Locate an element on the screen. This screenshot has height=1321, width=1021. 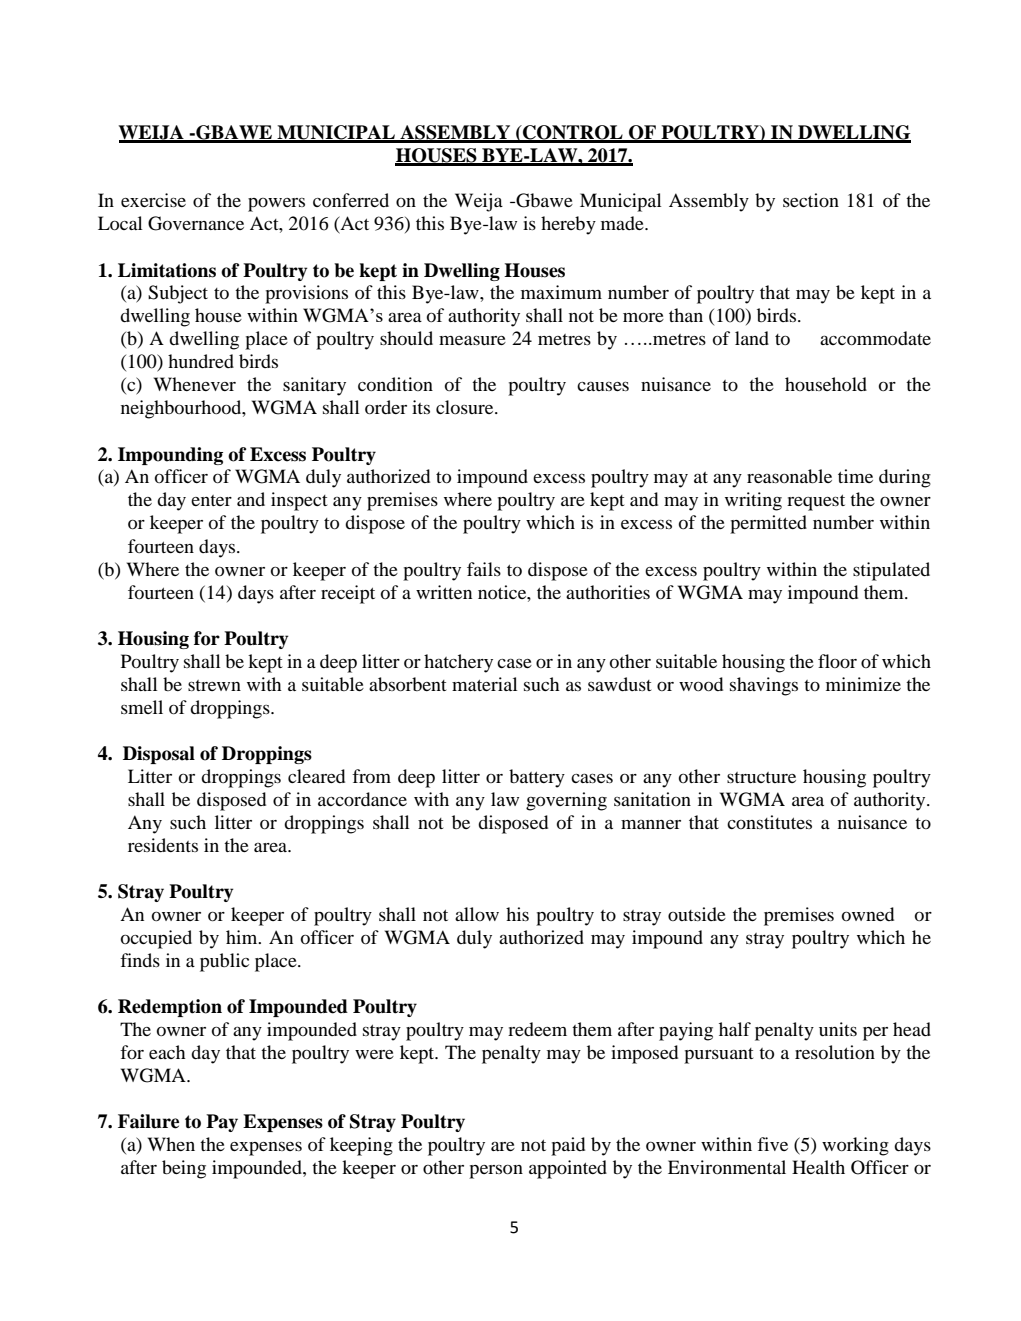
constitutes is located at coordinates (769, 822).
